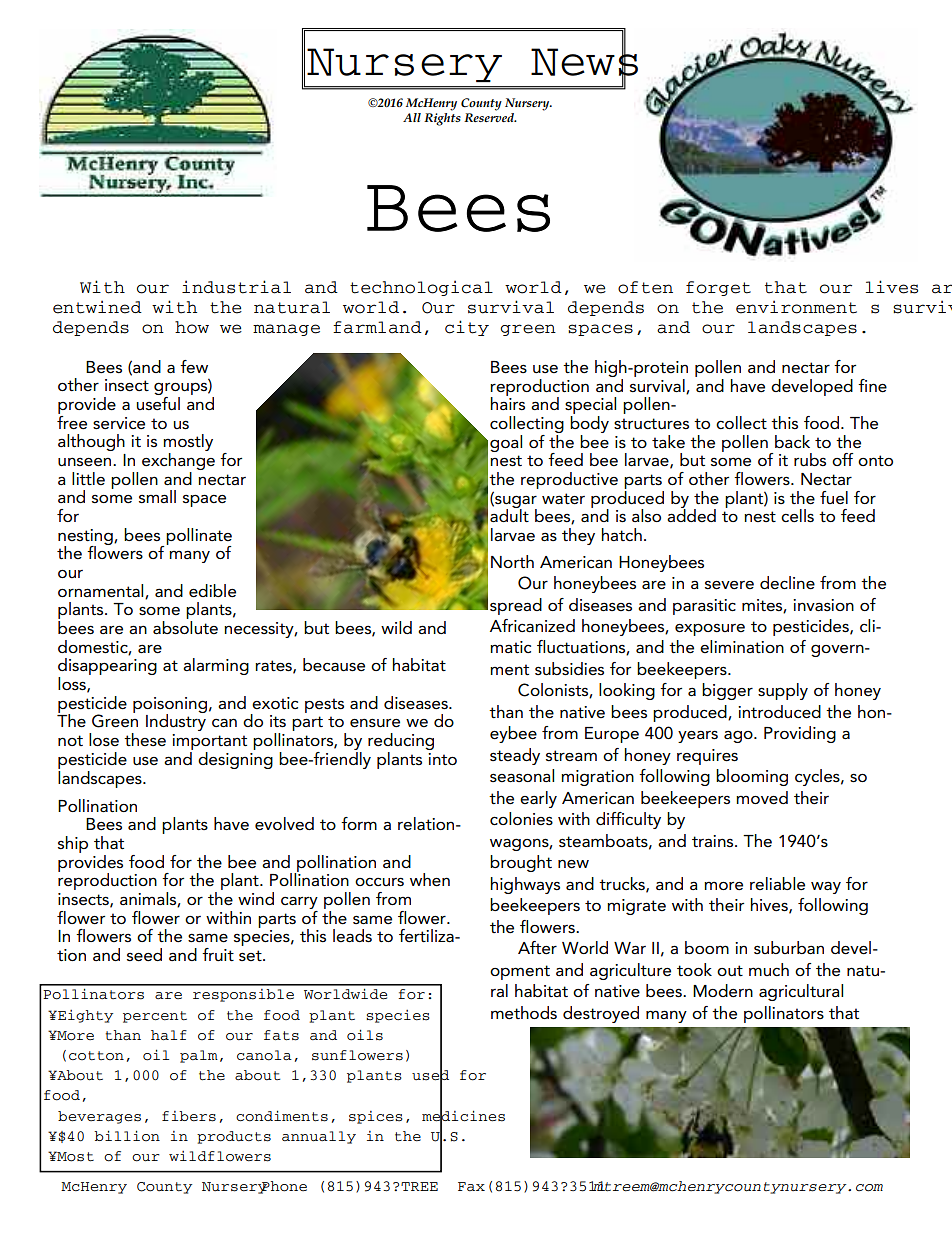 This screenshot has width=952, height=1233. What do you see at coordinates (787, 583) in the screenshot?
I see `decline` at bounding box center [787, 583].
